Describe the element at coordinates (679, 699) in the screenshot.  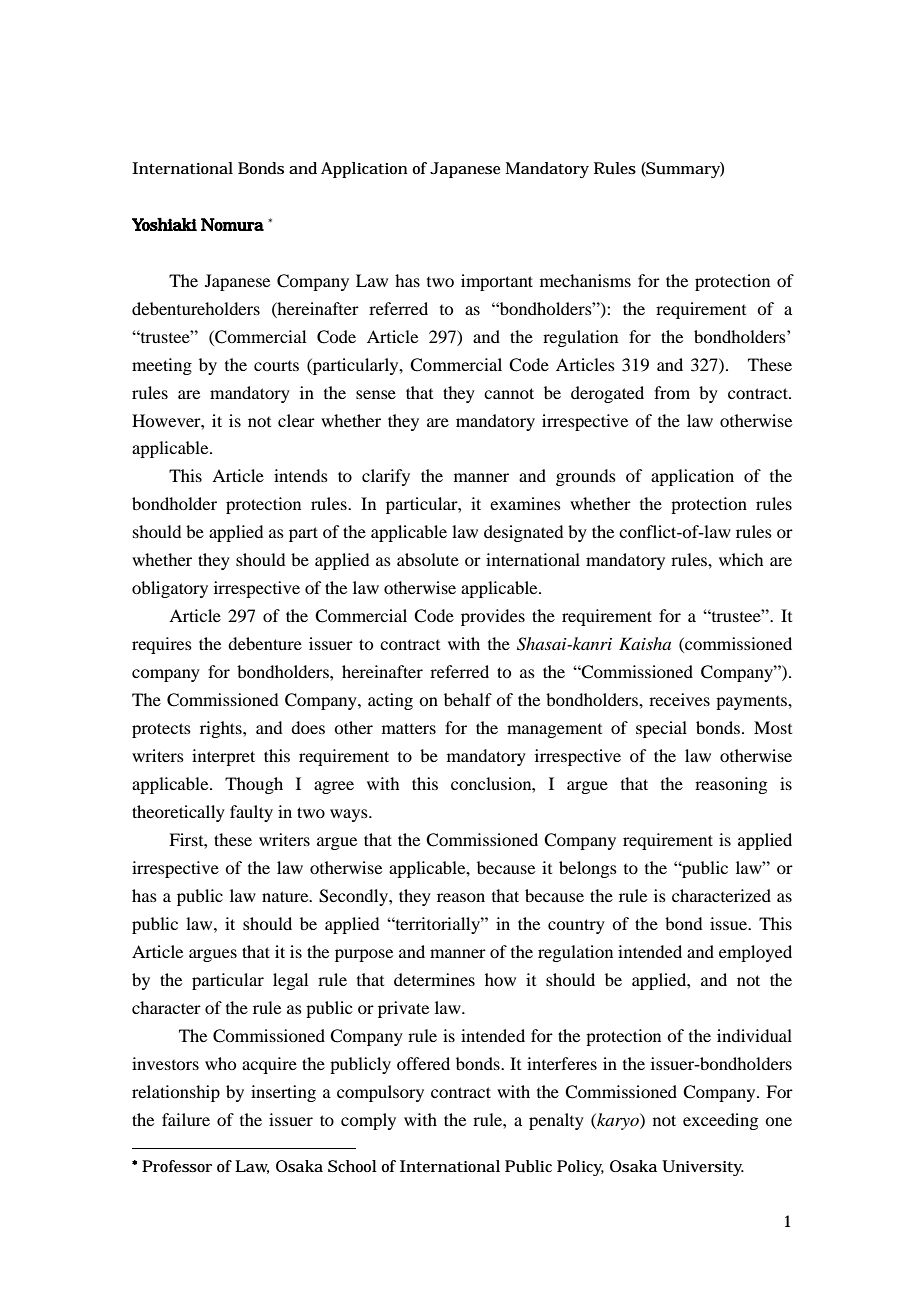
I see `receives` at that location.
